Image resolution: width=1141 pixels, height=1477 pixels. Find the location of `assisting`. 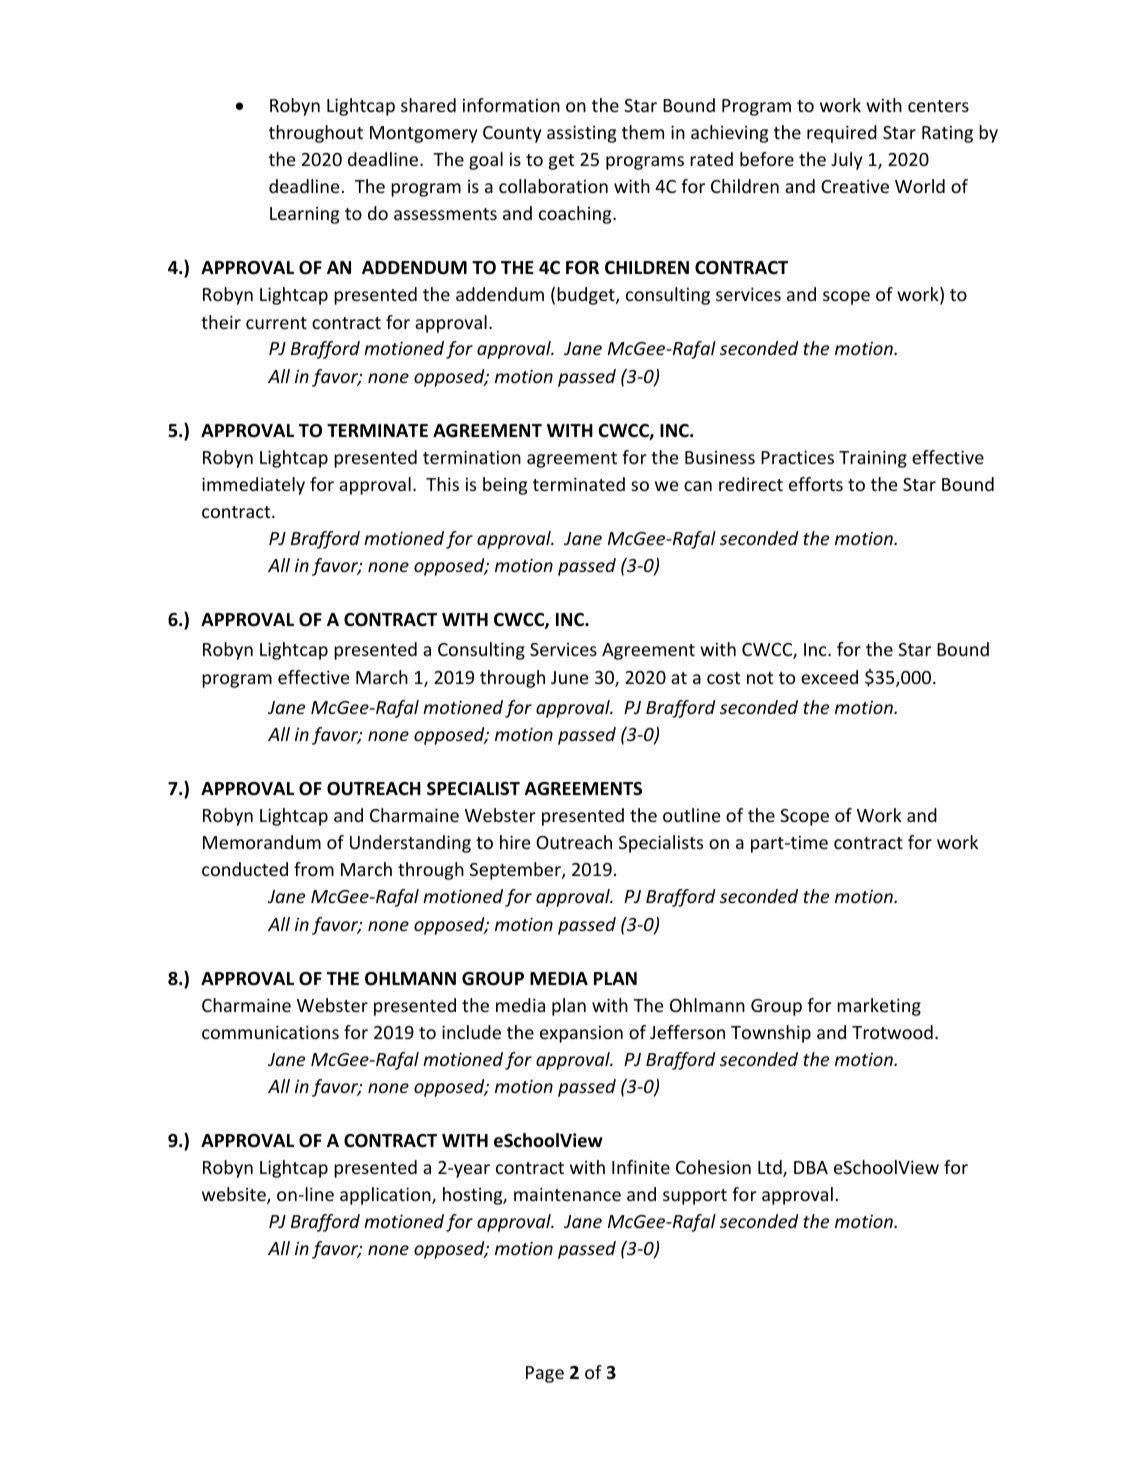

assisting is located at coordinates (581, 134).
